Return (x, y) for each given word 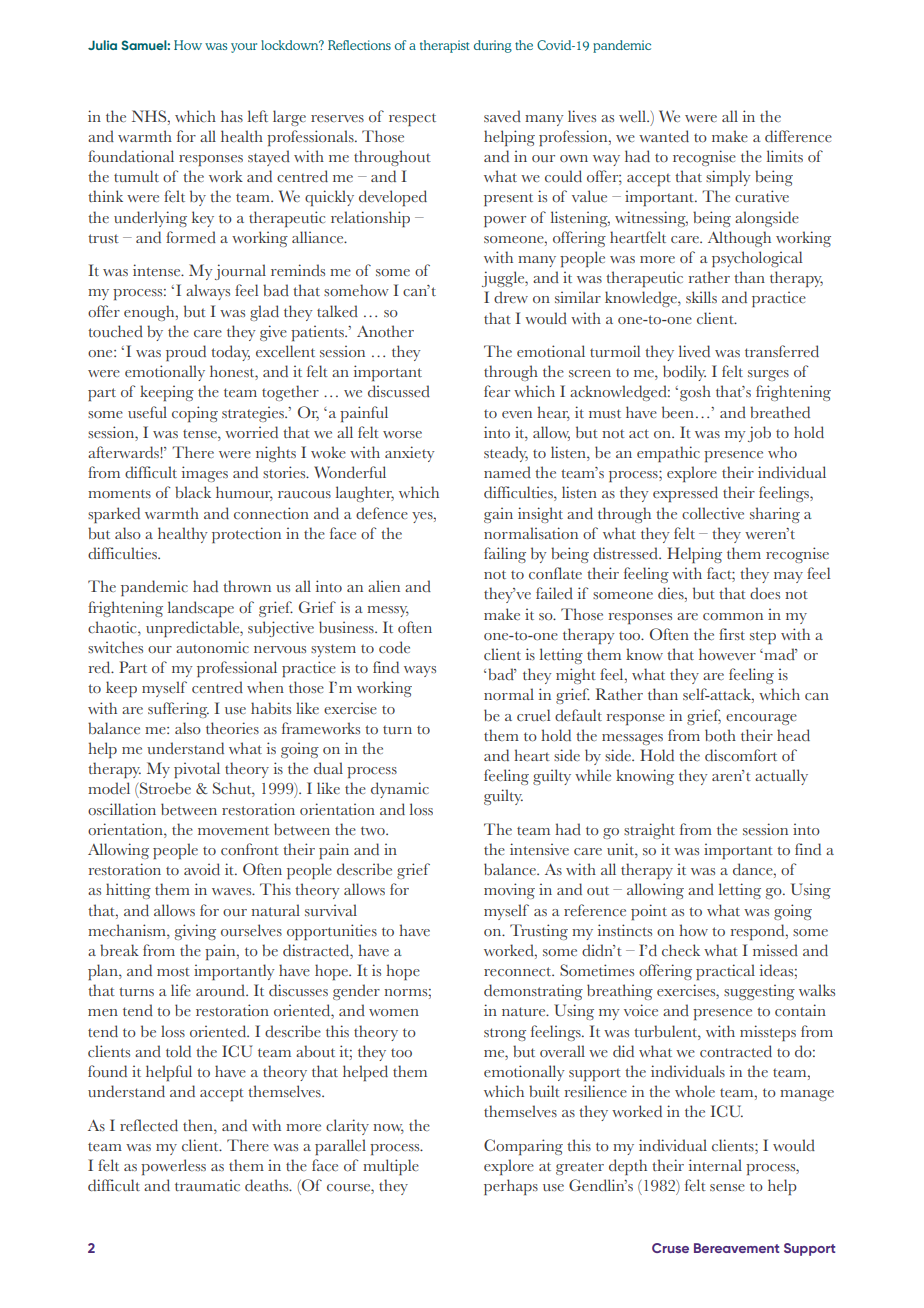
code (394, 647)
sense (727, 1187)
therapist (445, 46)
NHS (150, 116)
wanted (664, 136)
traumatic (207, 1185)
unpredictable (194, 629)
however (727, 654)
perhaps (511, 1187)
